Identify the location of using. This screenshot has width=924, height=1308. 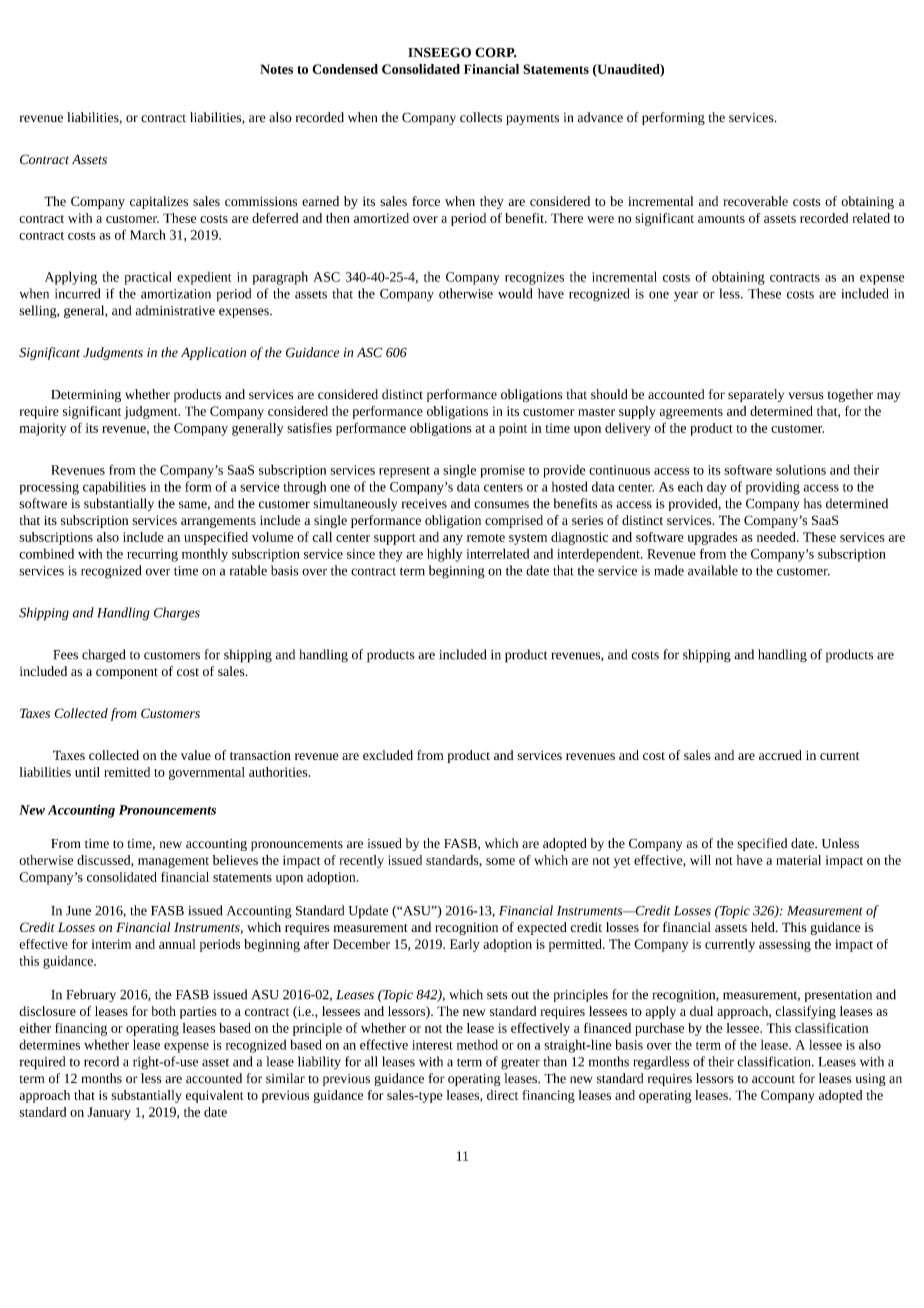
(871, 1080).
